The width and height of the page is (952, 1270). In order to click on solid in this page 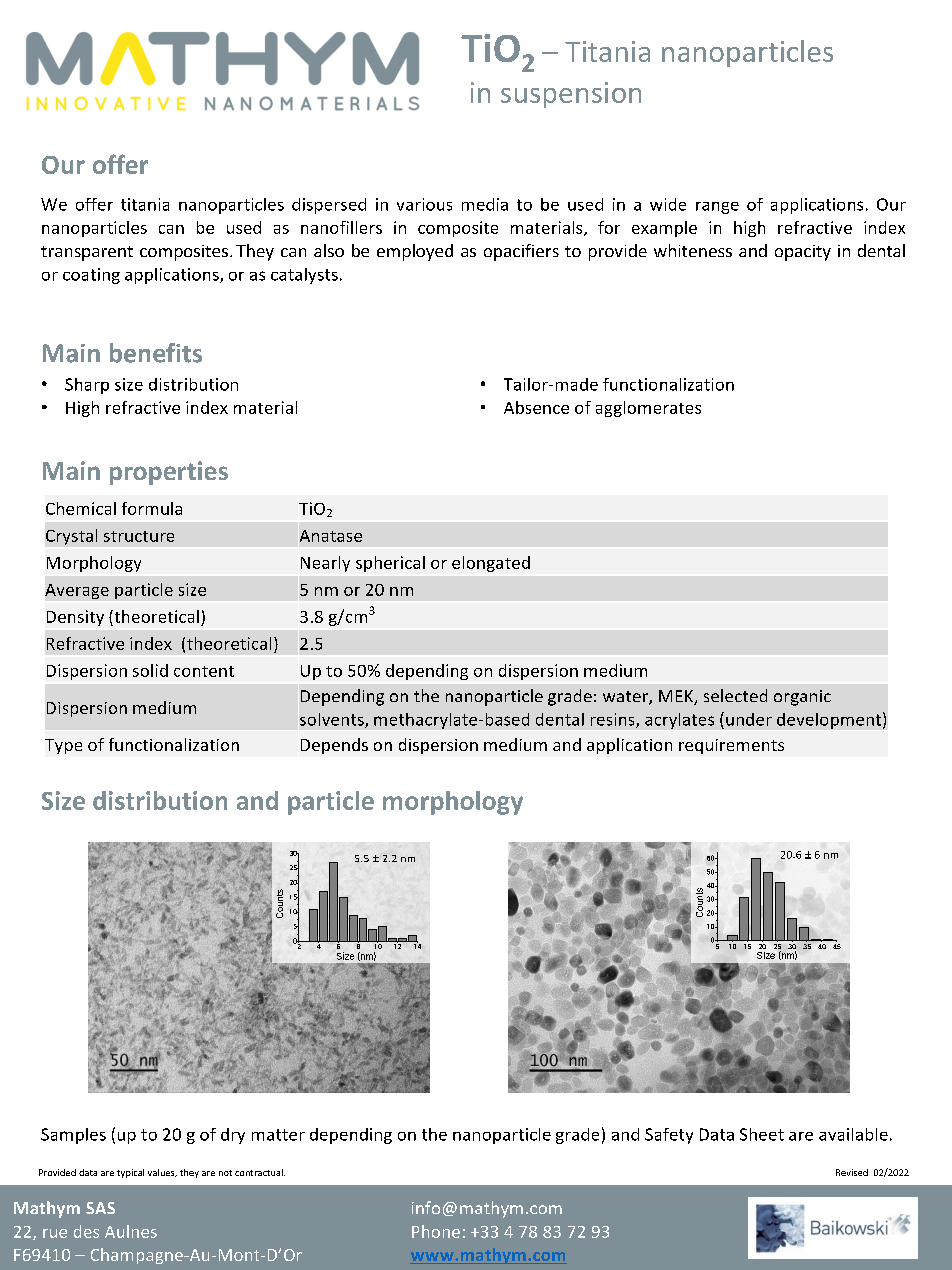, I will do `click(150, 670)`.
